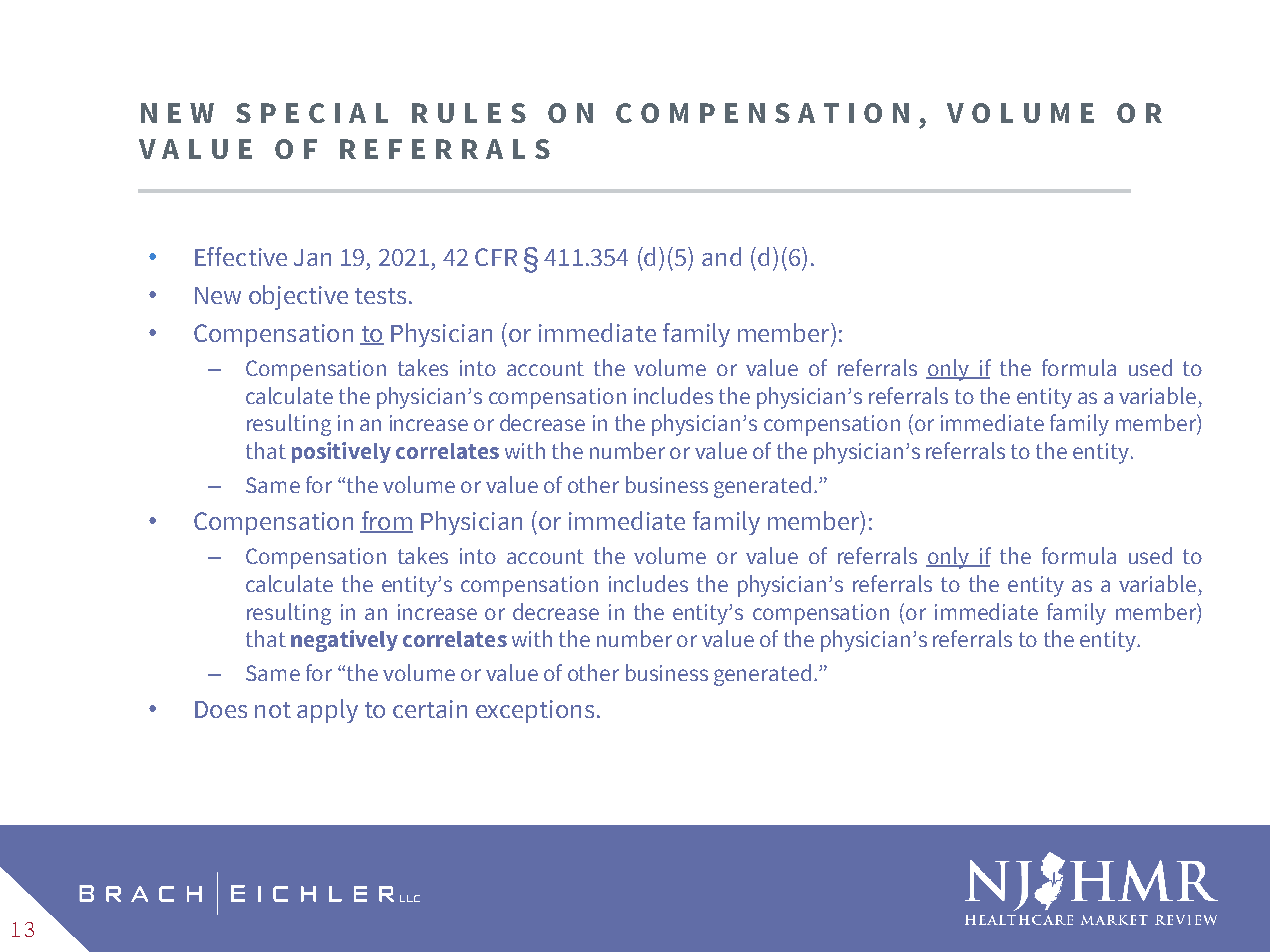  Describe the element at coordinates (344, 641) in the page. I see `negatively` at that location.
